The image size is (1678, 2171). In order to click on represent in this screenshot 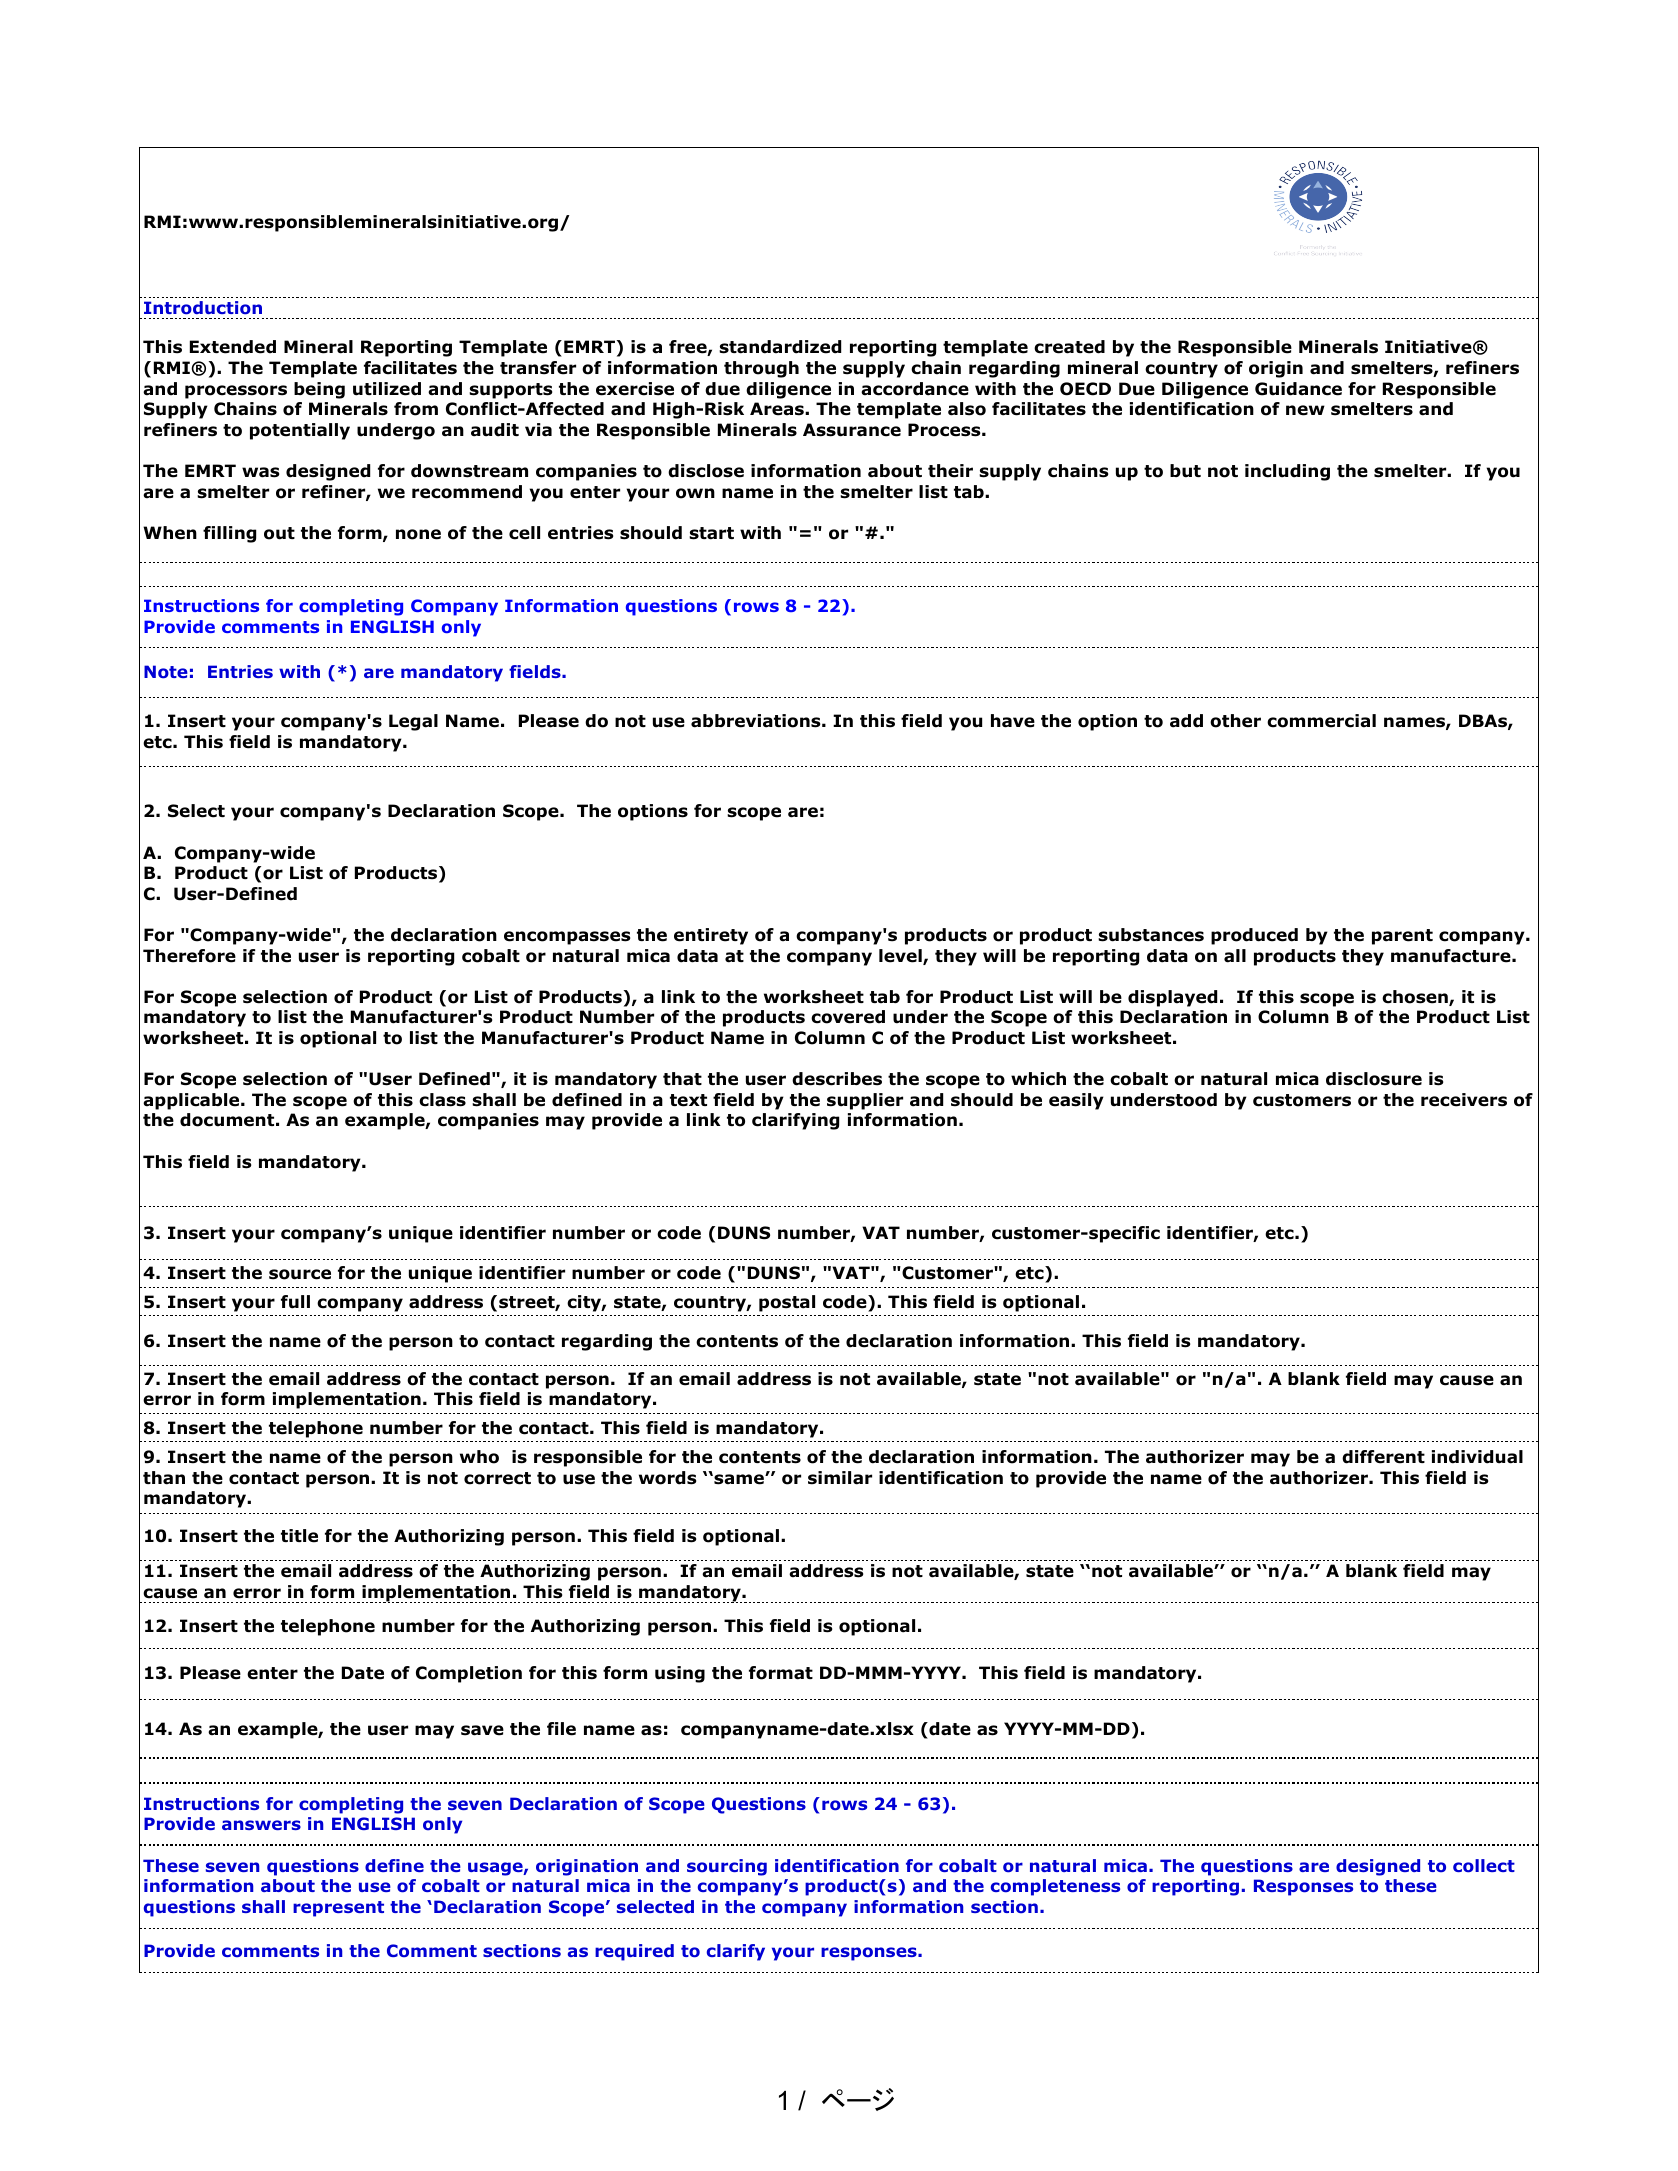, I will do `click(338, 1909)`.
